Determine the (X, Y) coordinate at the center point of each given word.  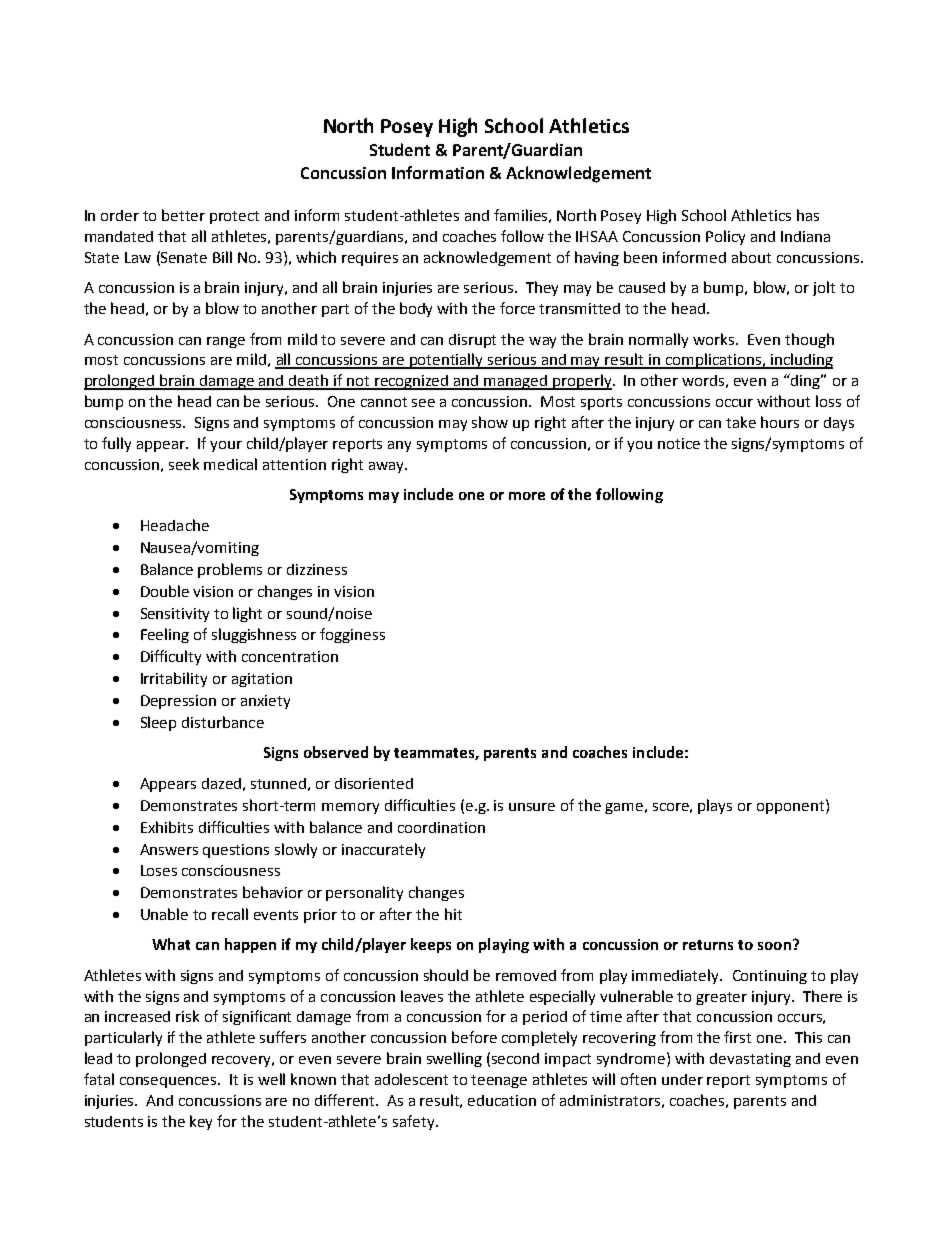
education (502, 1100)
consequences (169, 1082)
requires (370, 259)
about (751, 257)
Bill (222, 257)
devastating (750, 1060)
